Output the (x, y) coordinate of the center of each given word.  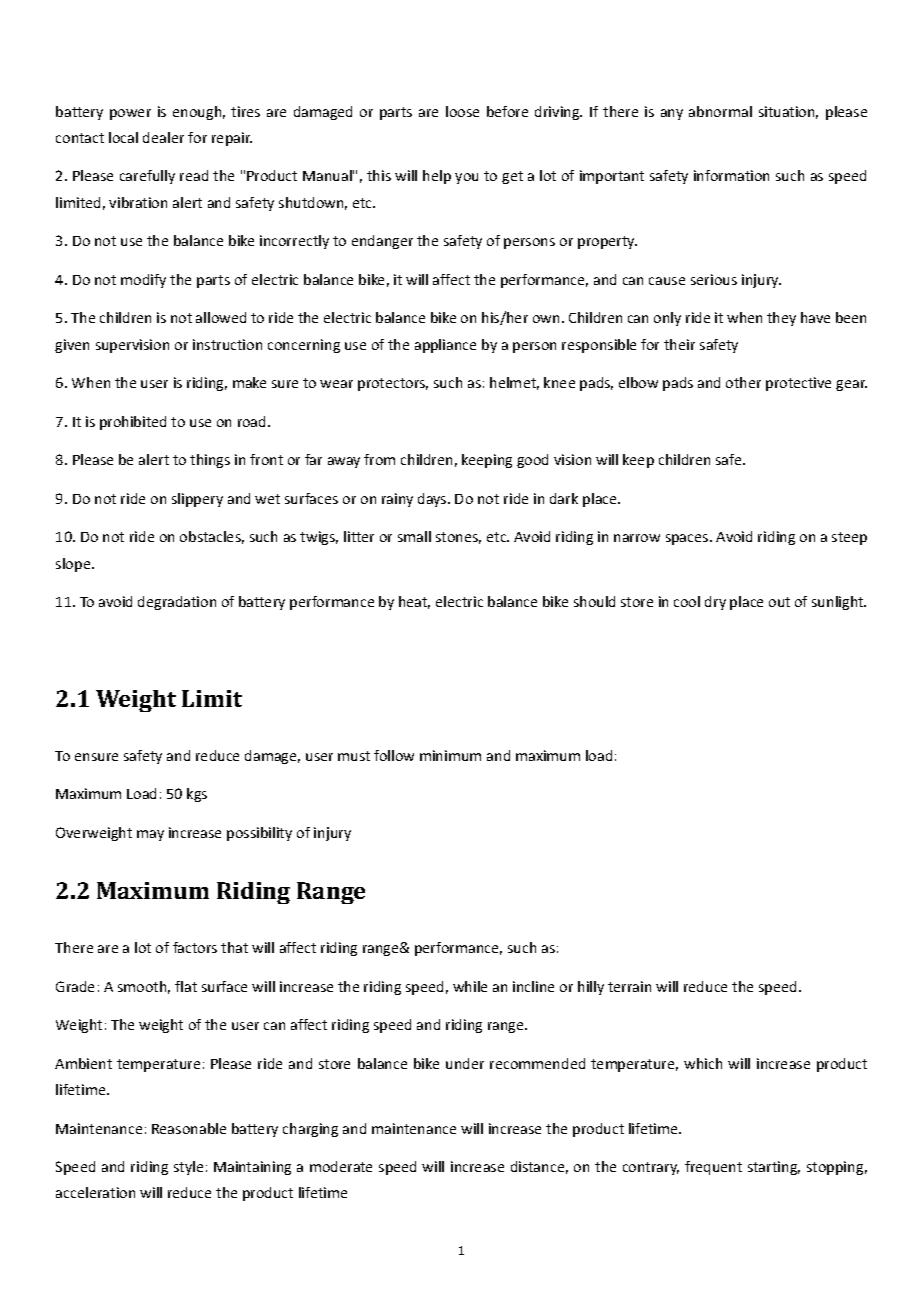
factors (195, 947)
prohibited (133, 423)
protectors (393, 384)
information (731, 175)
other (743, 382)
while (470, 986)
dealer (163, 137)
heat (414, 602)
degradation (177, 603)
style (188, 1168)
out (779, 602)
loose (462, 111)
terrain (629, 986)
